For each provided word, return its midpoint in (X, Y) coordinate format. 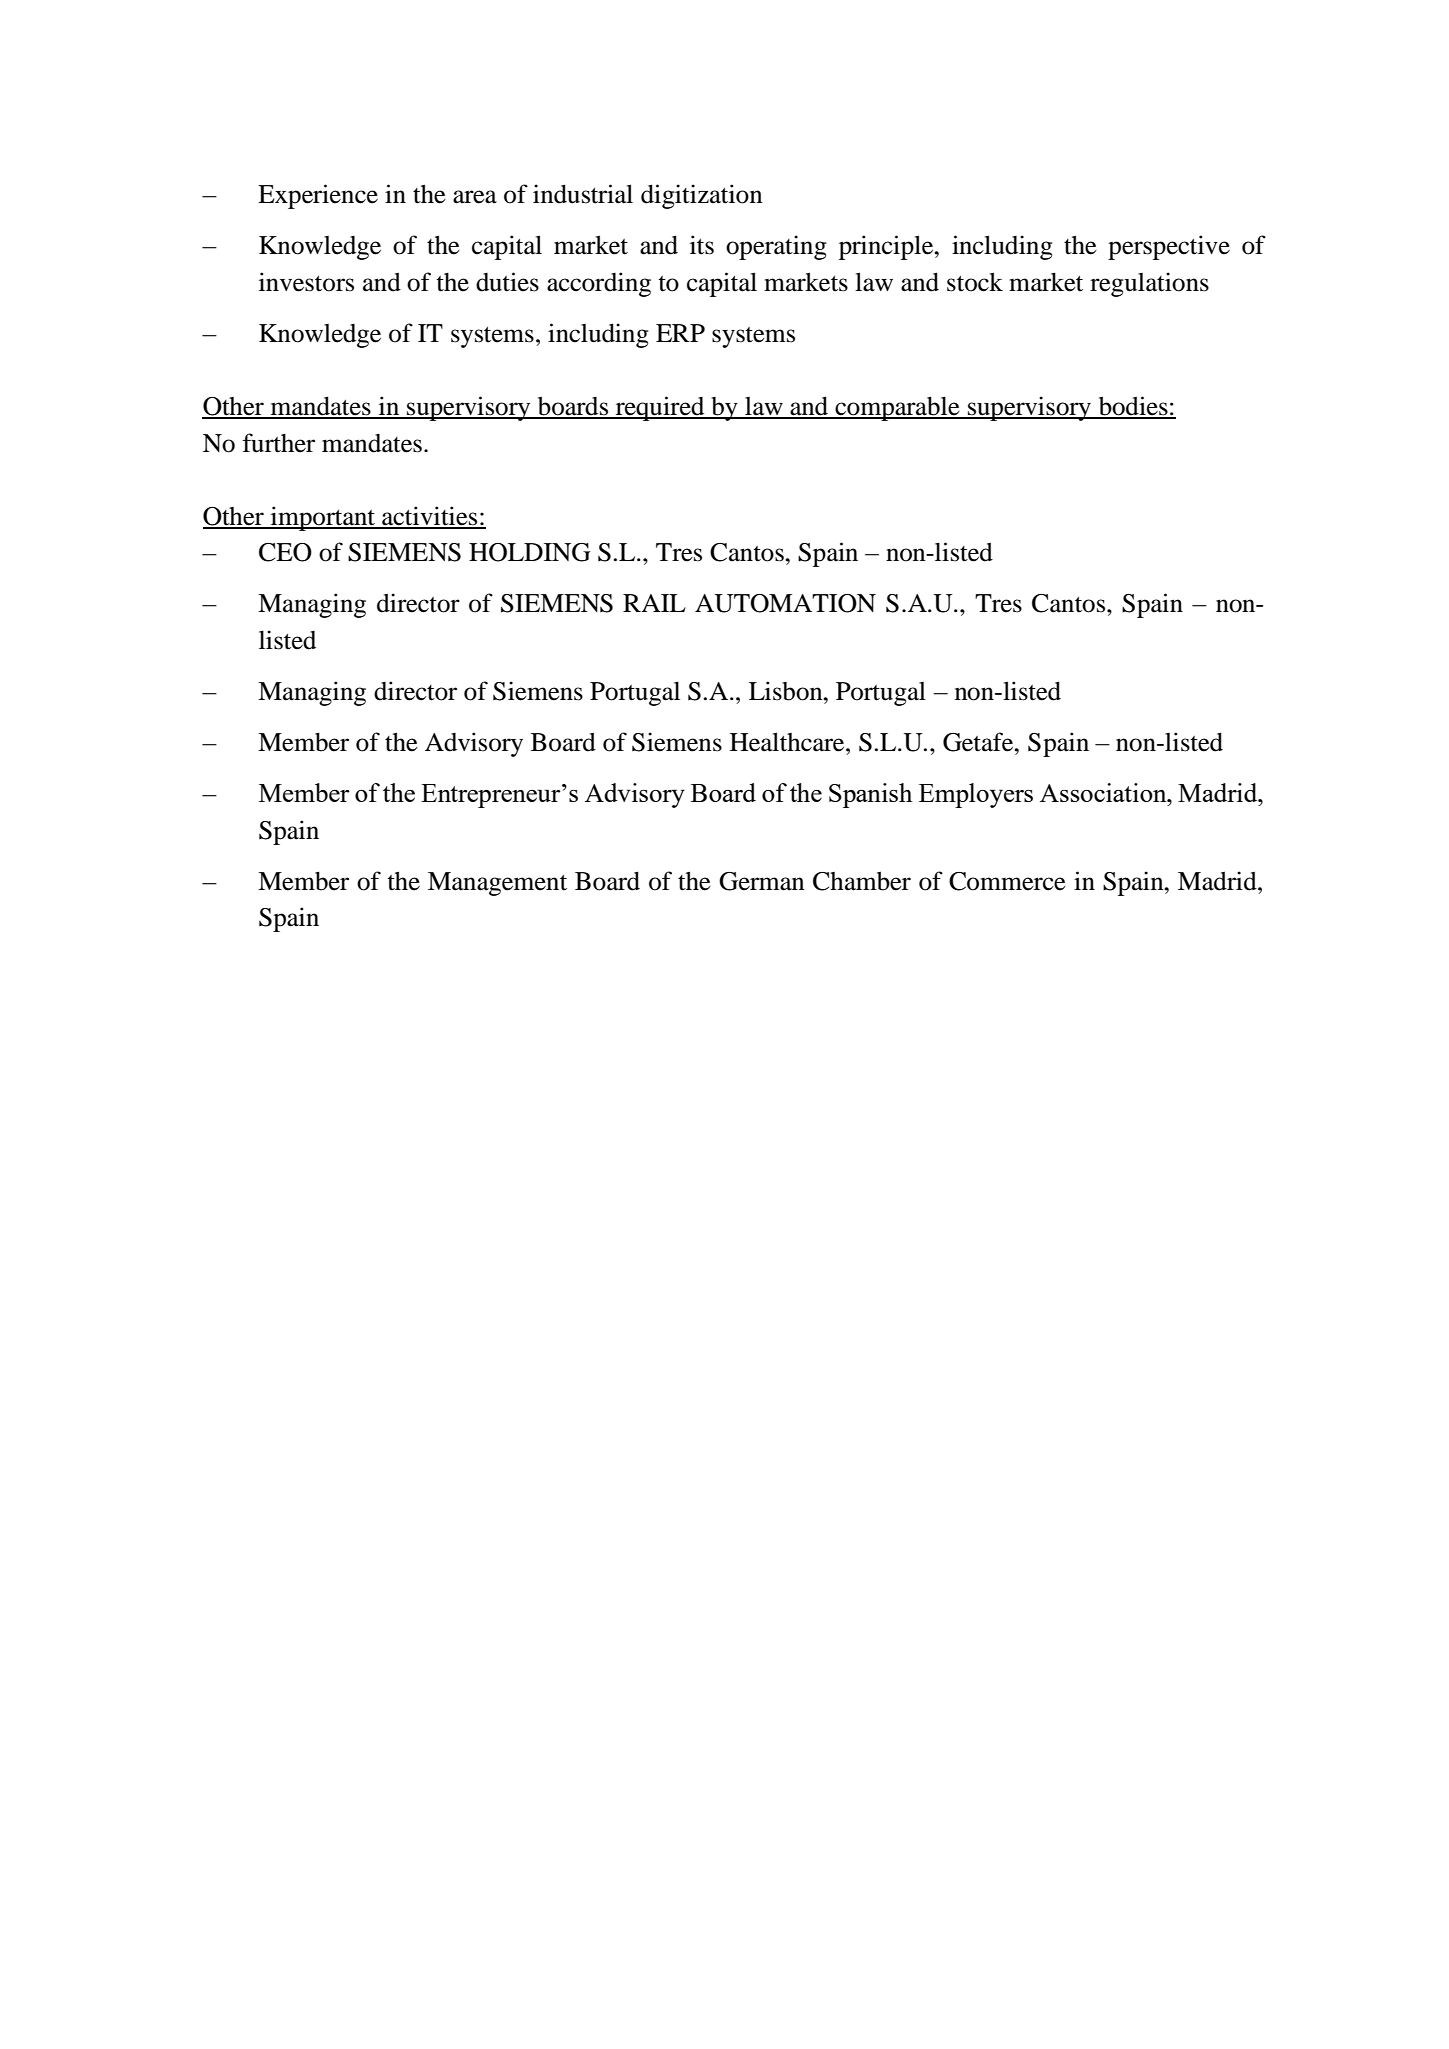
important (322, 518)
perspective (1169, 247)
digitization (702, 196)
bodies (1133, 407)
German (762, 881)
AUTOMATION (785, 603)
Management (497, 884)
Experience (318, 196)
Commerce (1007, 881)
